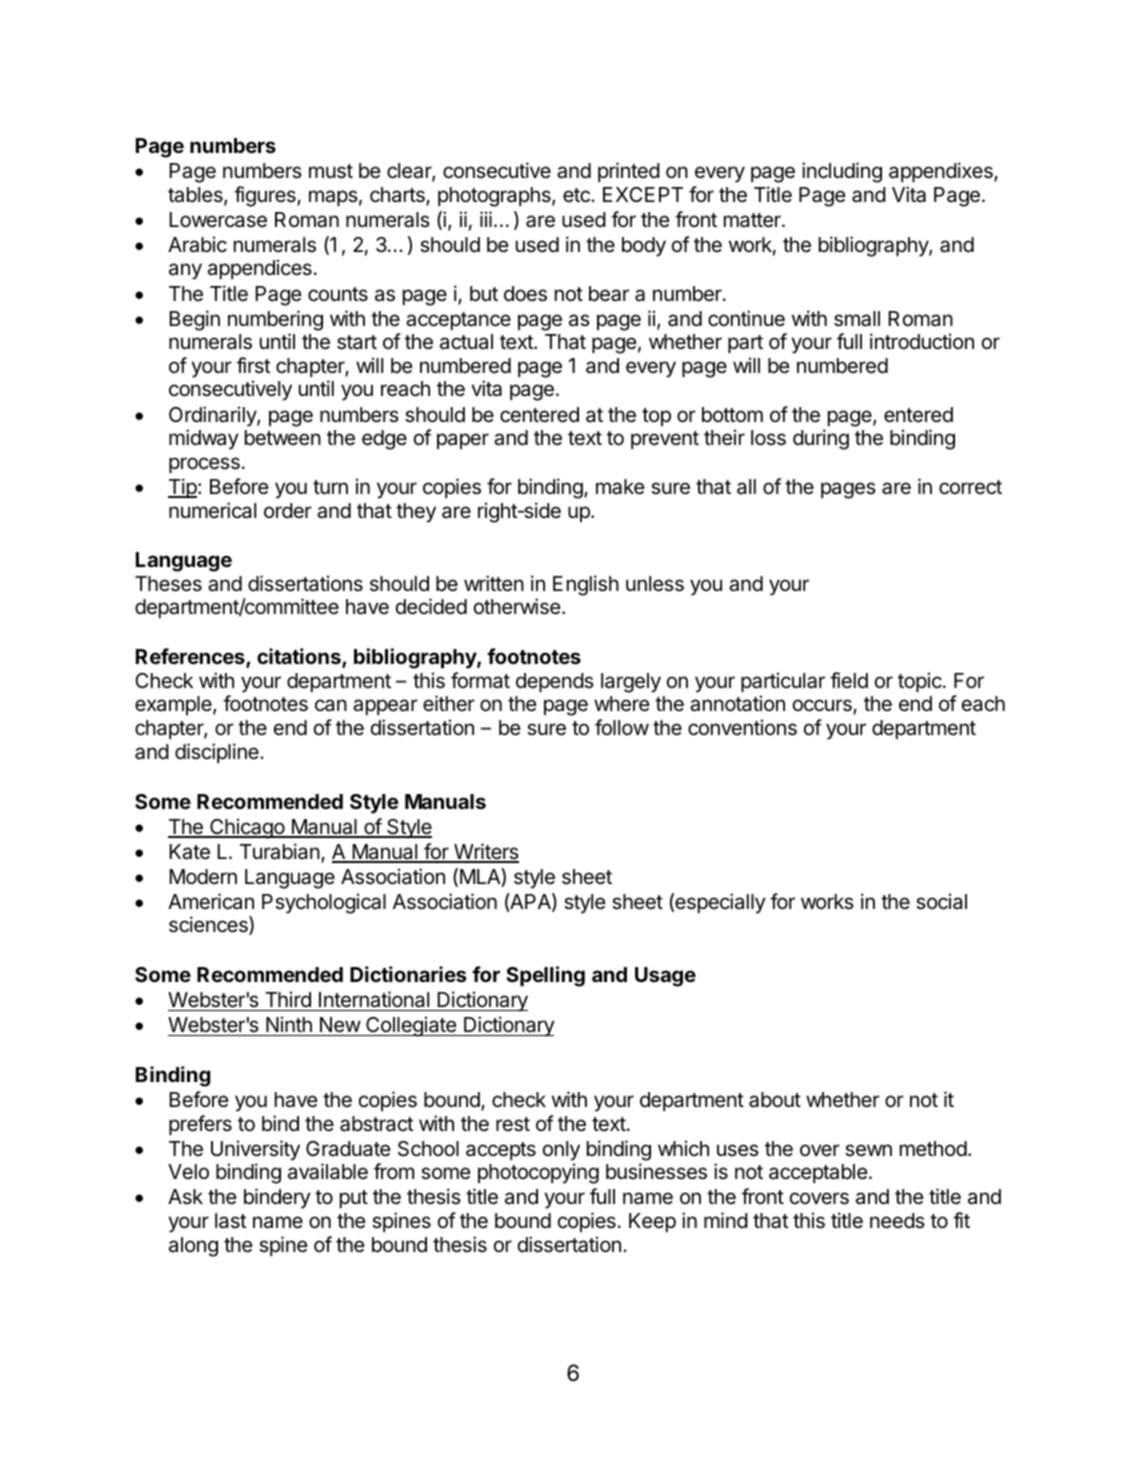 Image resolution: width=1144 pixels, height=1480 pixels. What do you see at coordinates (288, 1001) in the document?
I see `Third` at bounding box center [288, 1001].
